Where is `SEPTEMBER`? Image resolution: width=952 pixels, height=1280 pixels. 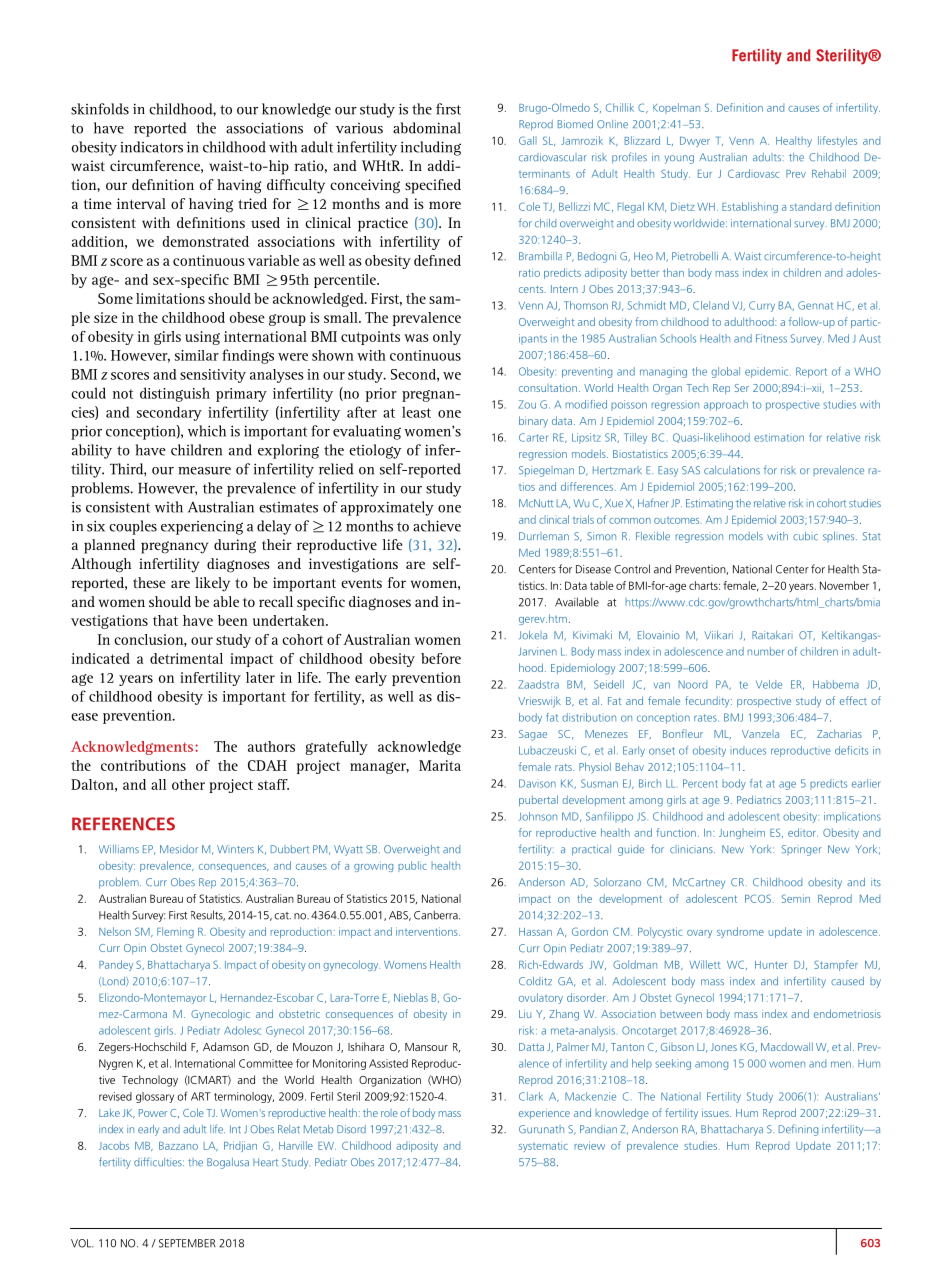 SEPTEMBER is located at coordinates (187, 1243).
